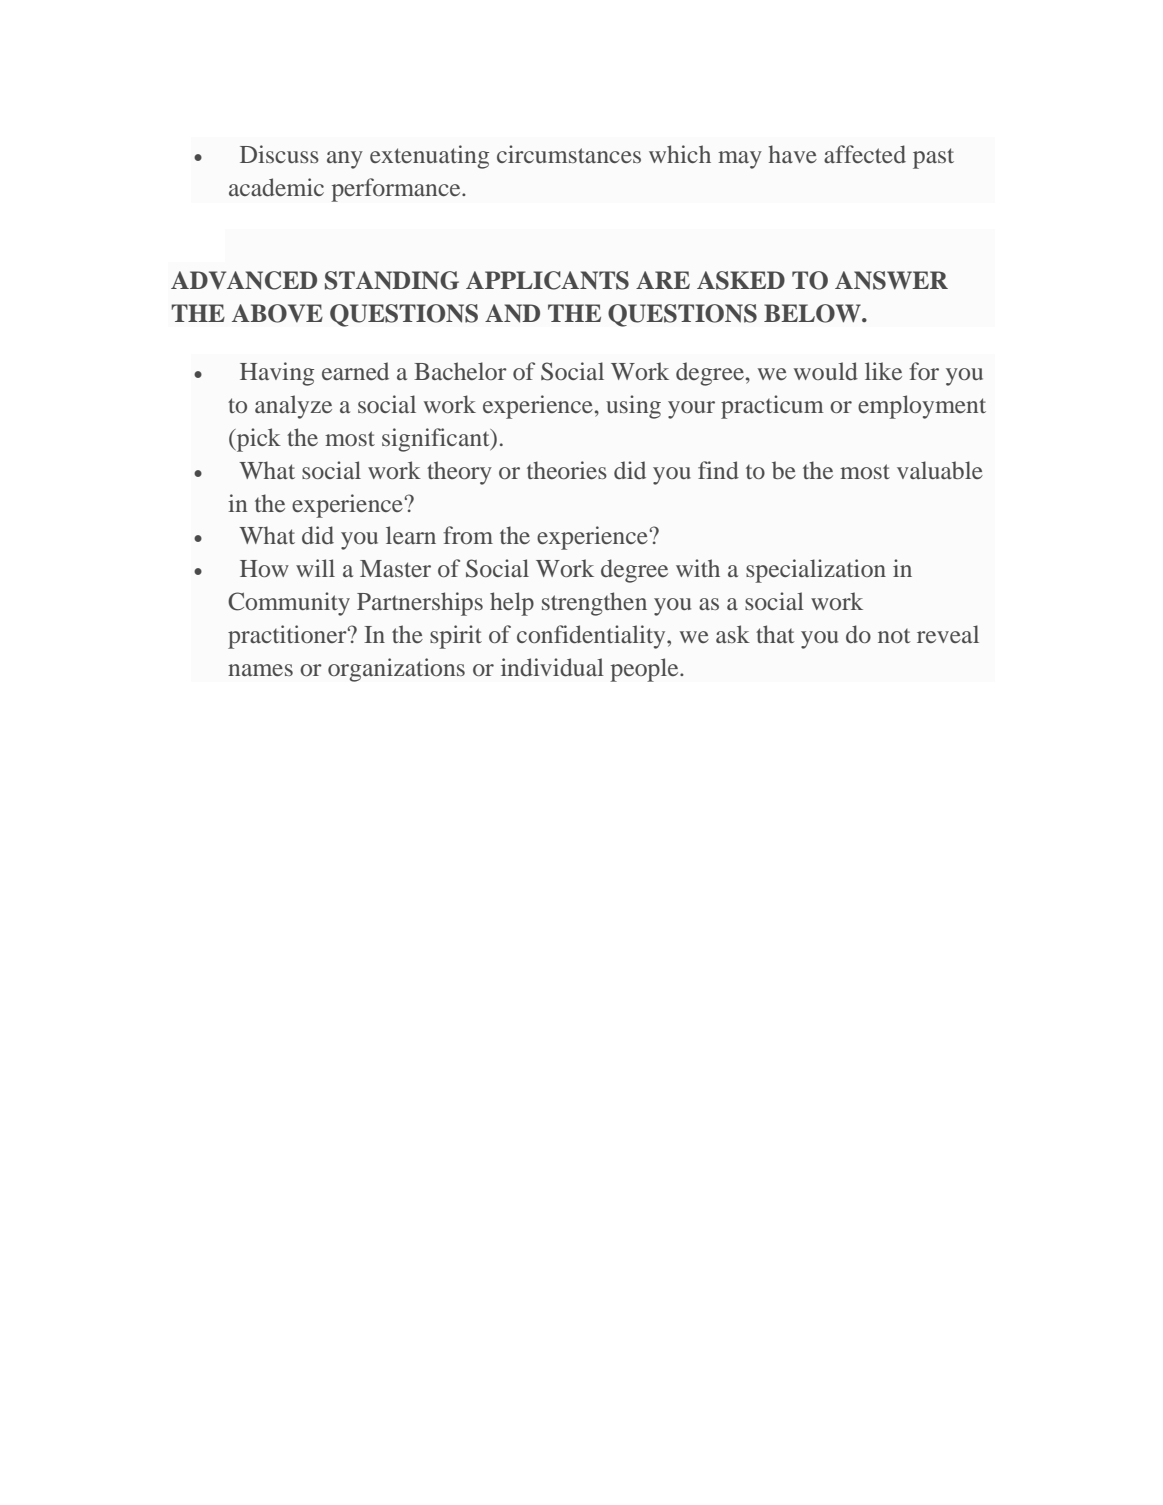 This image has height=1505, width=1163. Describe the element at coordinates (277, 313) in the image. I see `ABOVE` at that location.
